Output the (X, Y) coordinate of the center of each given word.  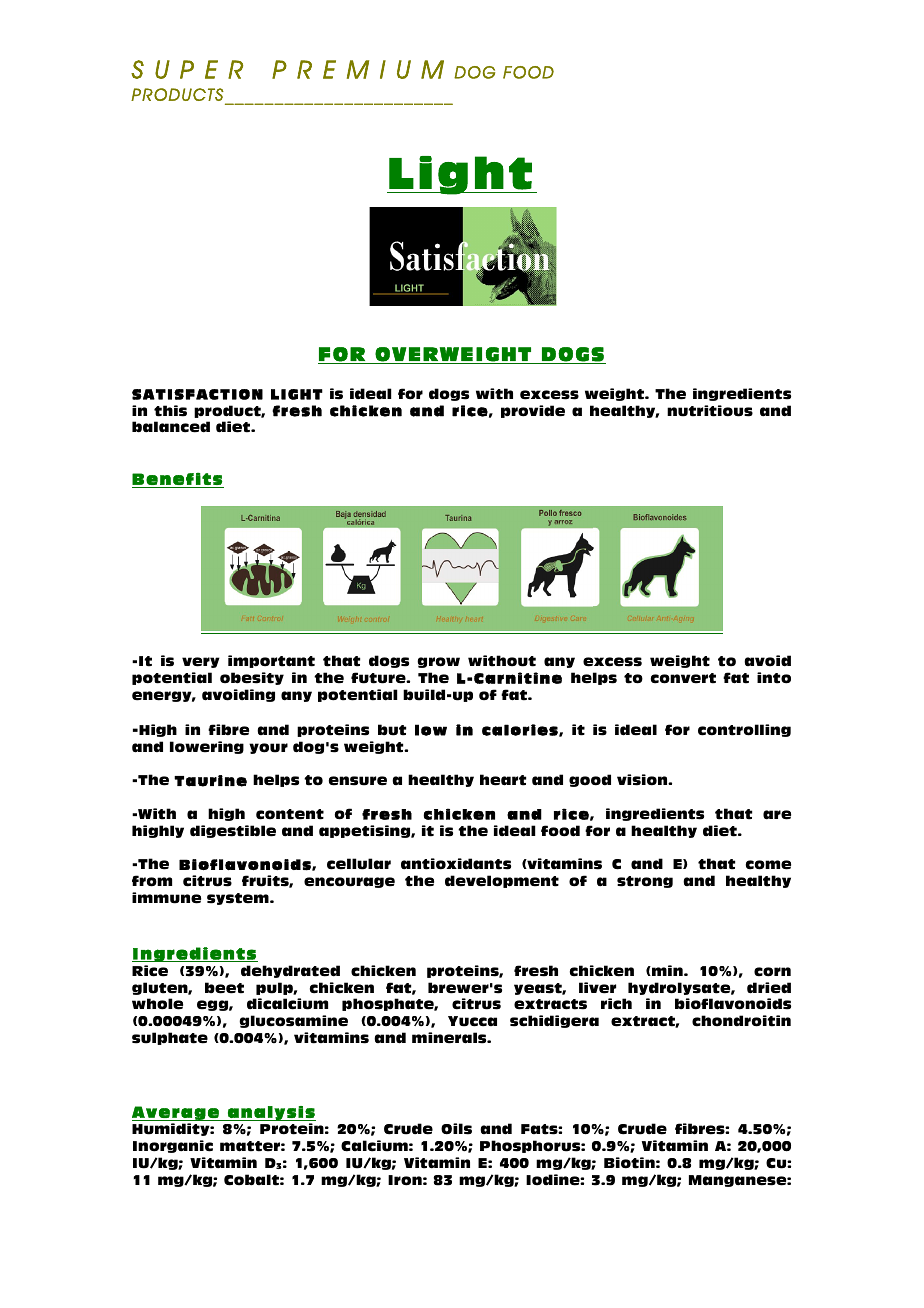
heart (503, 780)
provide (533, 411)
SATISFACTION (197, 394)
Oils (456, 1129)
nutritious (710, 411)
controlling (744, 730)
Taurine (210, 781)
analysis (271, 1113)
